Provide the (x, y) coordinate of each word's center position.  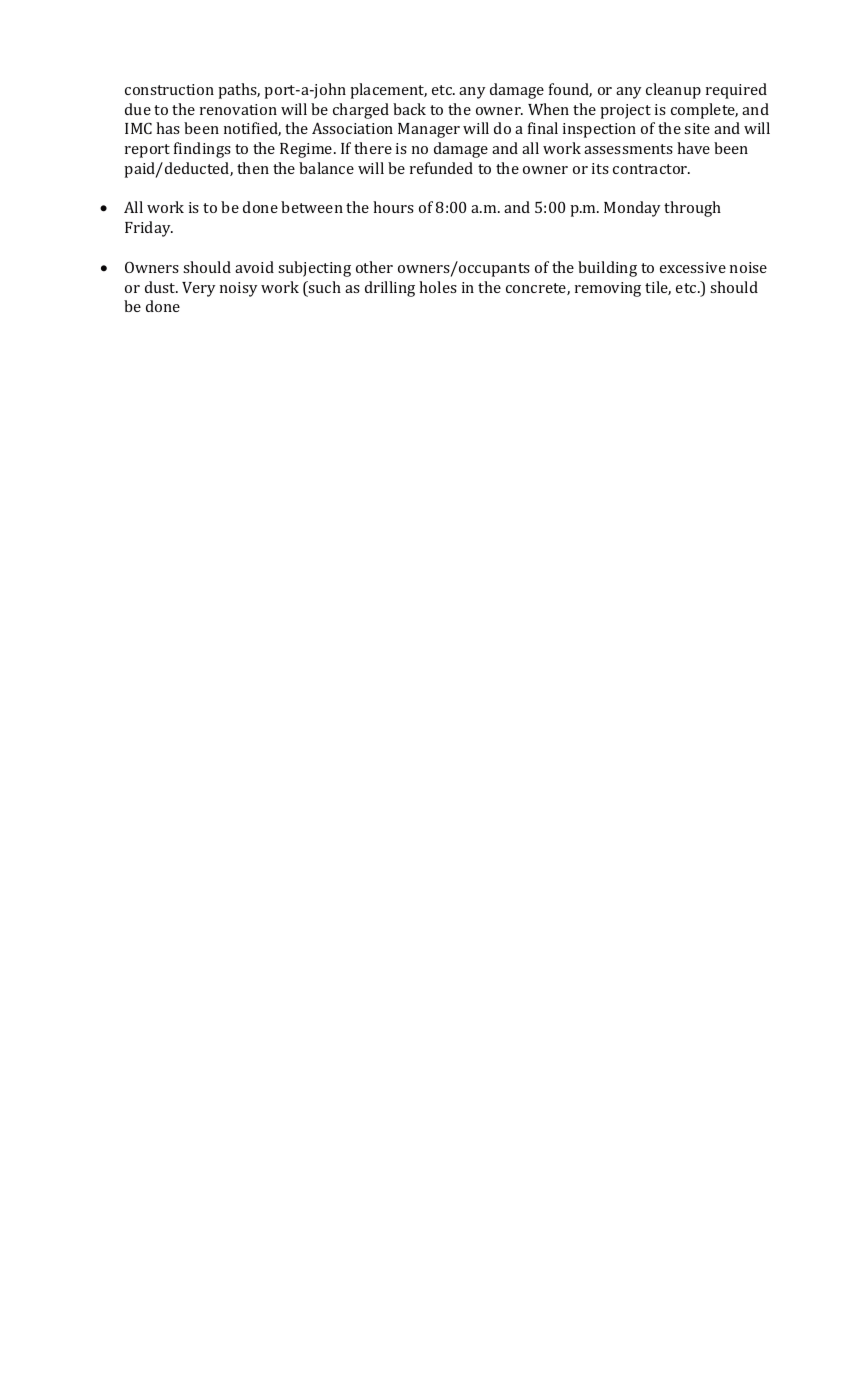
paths (239, 91)
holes (438, 287)
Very (198, 289)
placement (388, 91)
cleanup (673, 91)
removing (608, 289)
